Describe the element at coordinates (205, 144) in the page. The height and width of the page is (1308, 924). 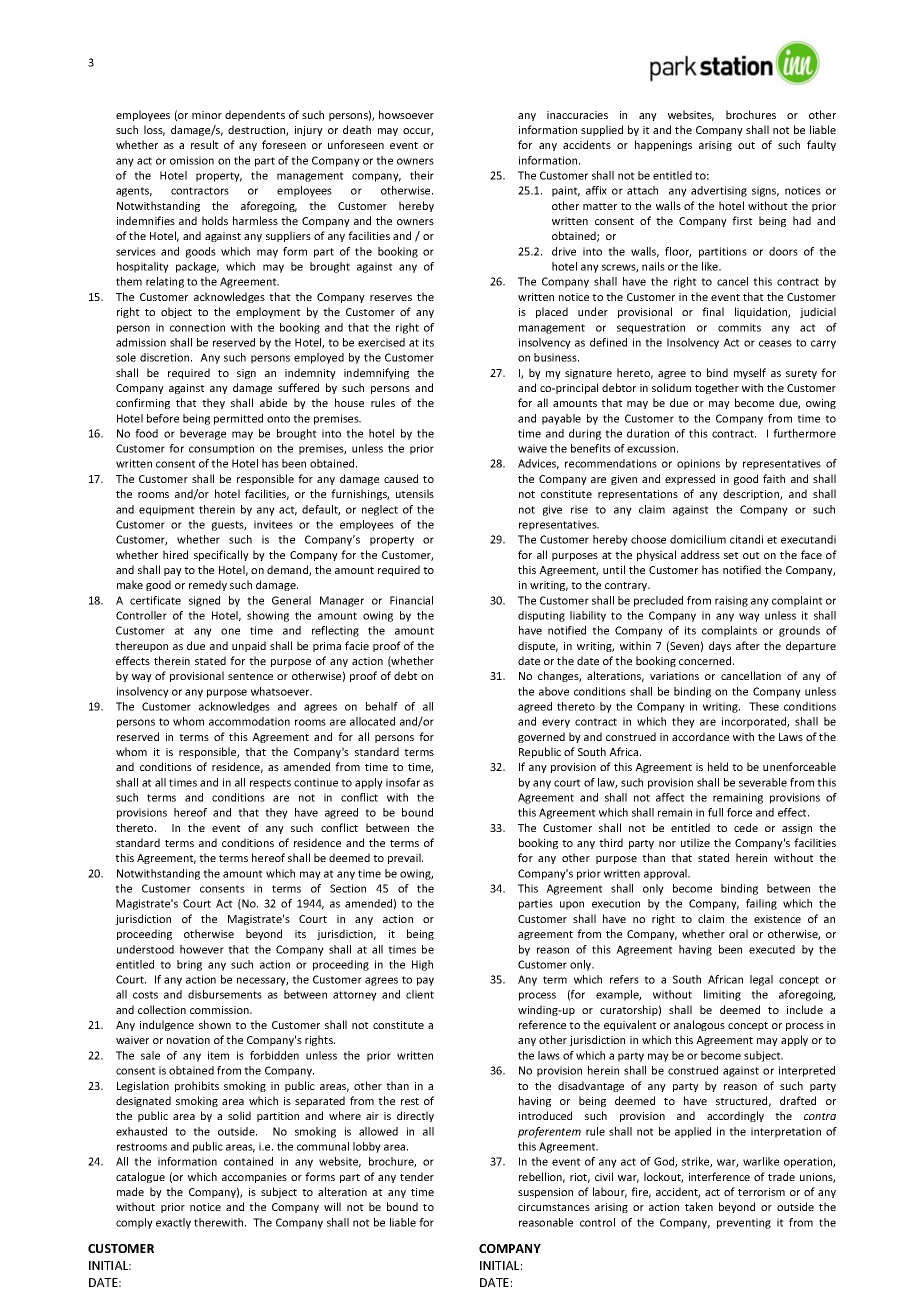
I see `result` at that location.
